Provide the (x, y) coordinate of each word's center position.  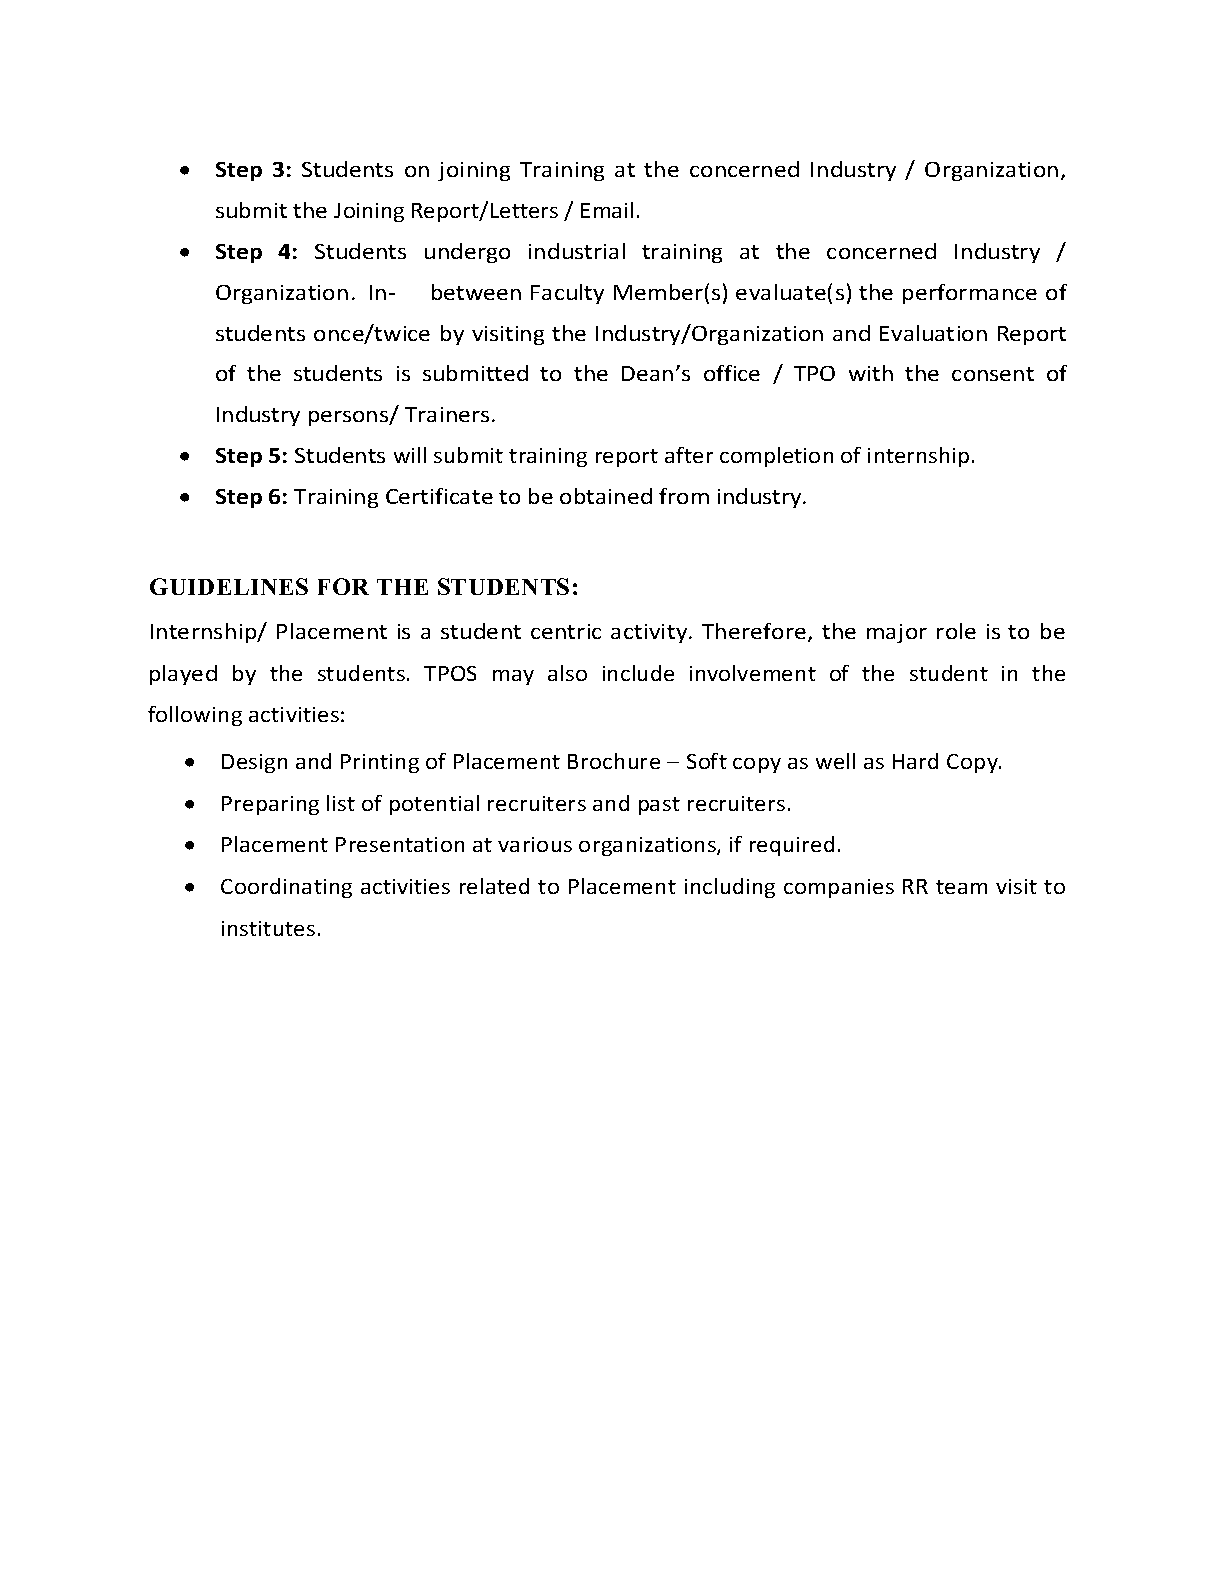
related (494, 886)
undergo (467, 253)
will (410, 455)
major (897, 633)
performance (970, 294)
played (183, 675)
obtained (606, 496)
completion (776, 457)
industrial (577, 251)
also (567, 673)
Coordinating (286, 888)
